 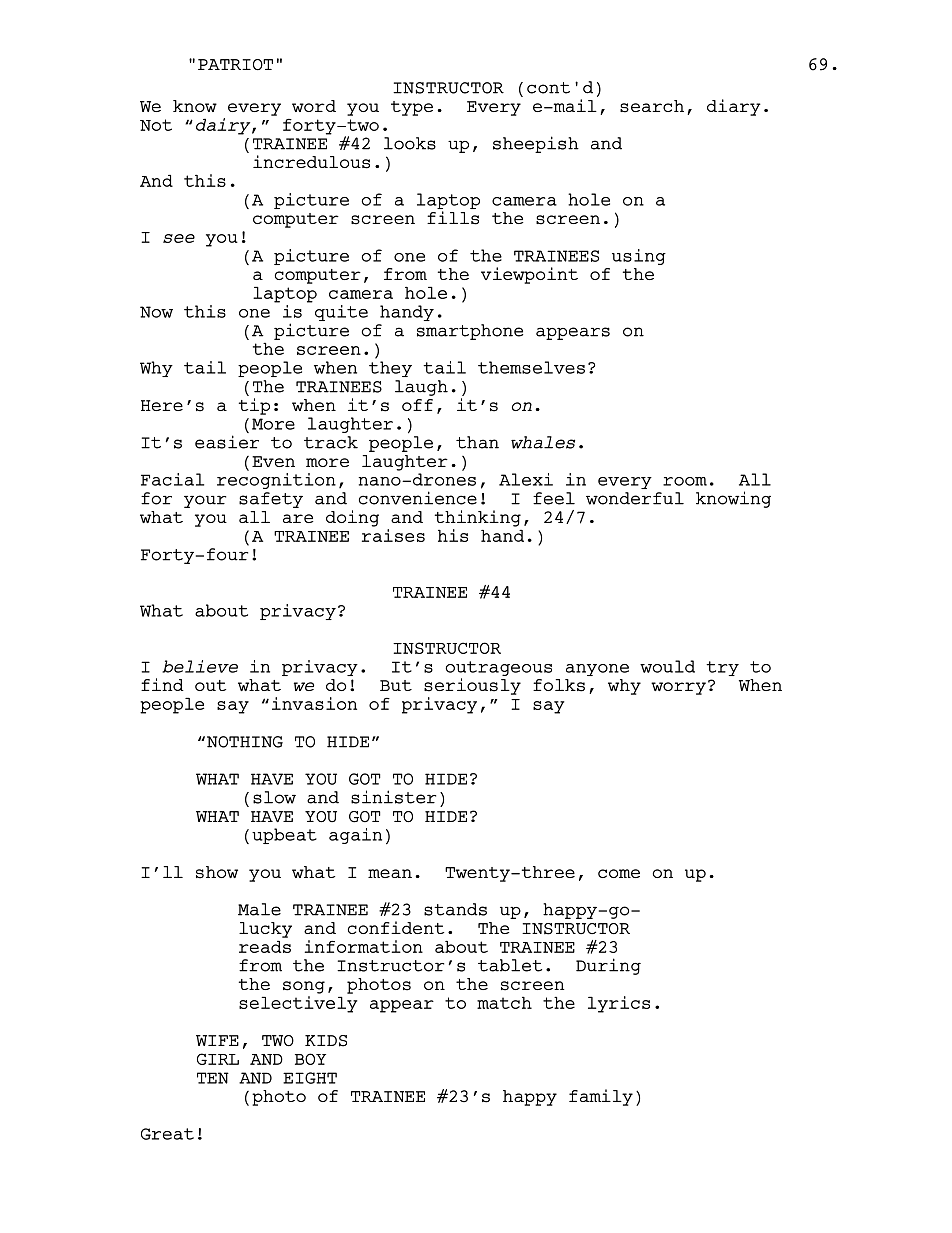 What do you see at coordinates (685, 481) in the page?
I see `room` at bounding box center [685, 481].
